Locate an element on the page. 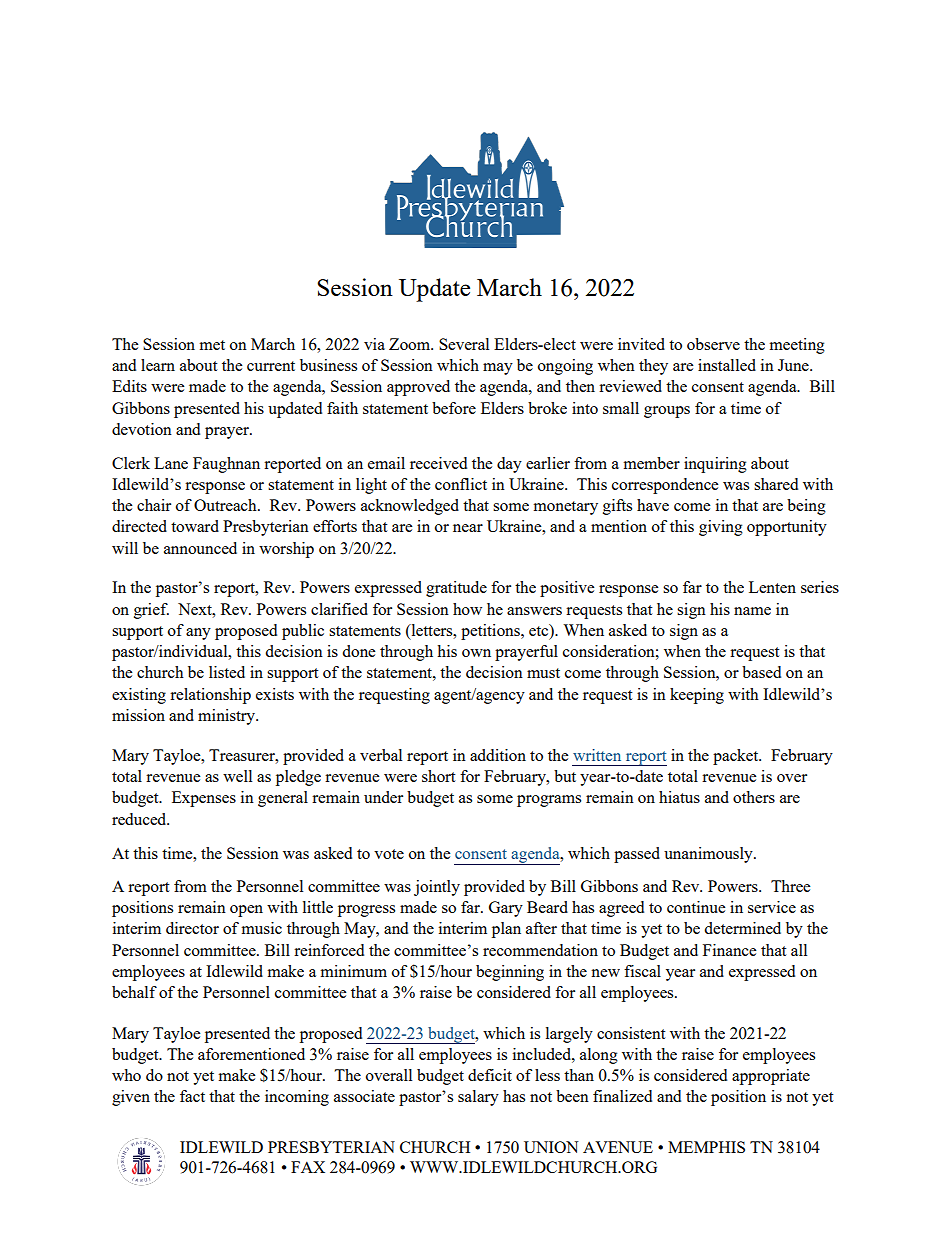 This document has height=1233, width=952. met is located at coordinates (212, 345).
